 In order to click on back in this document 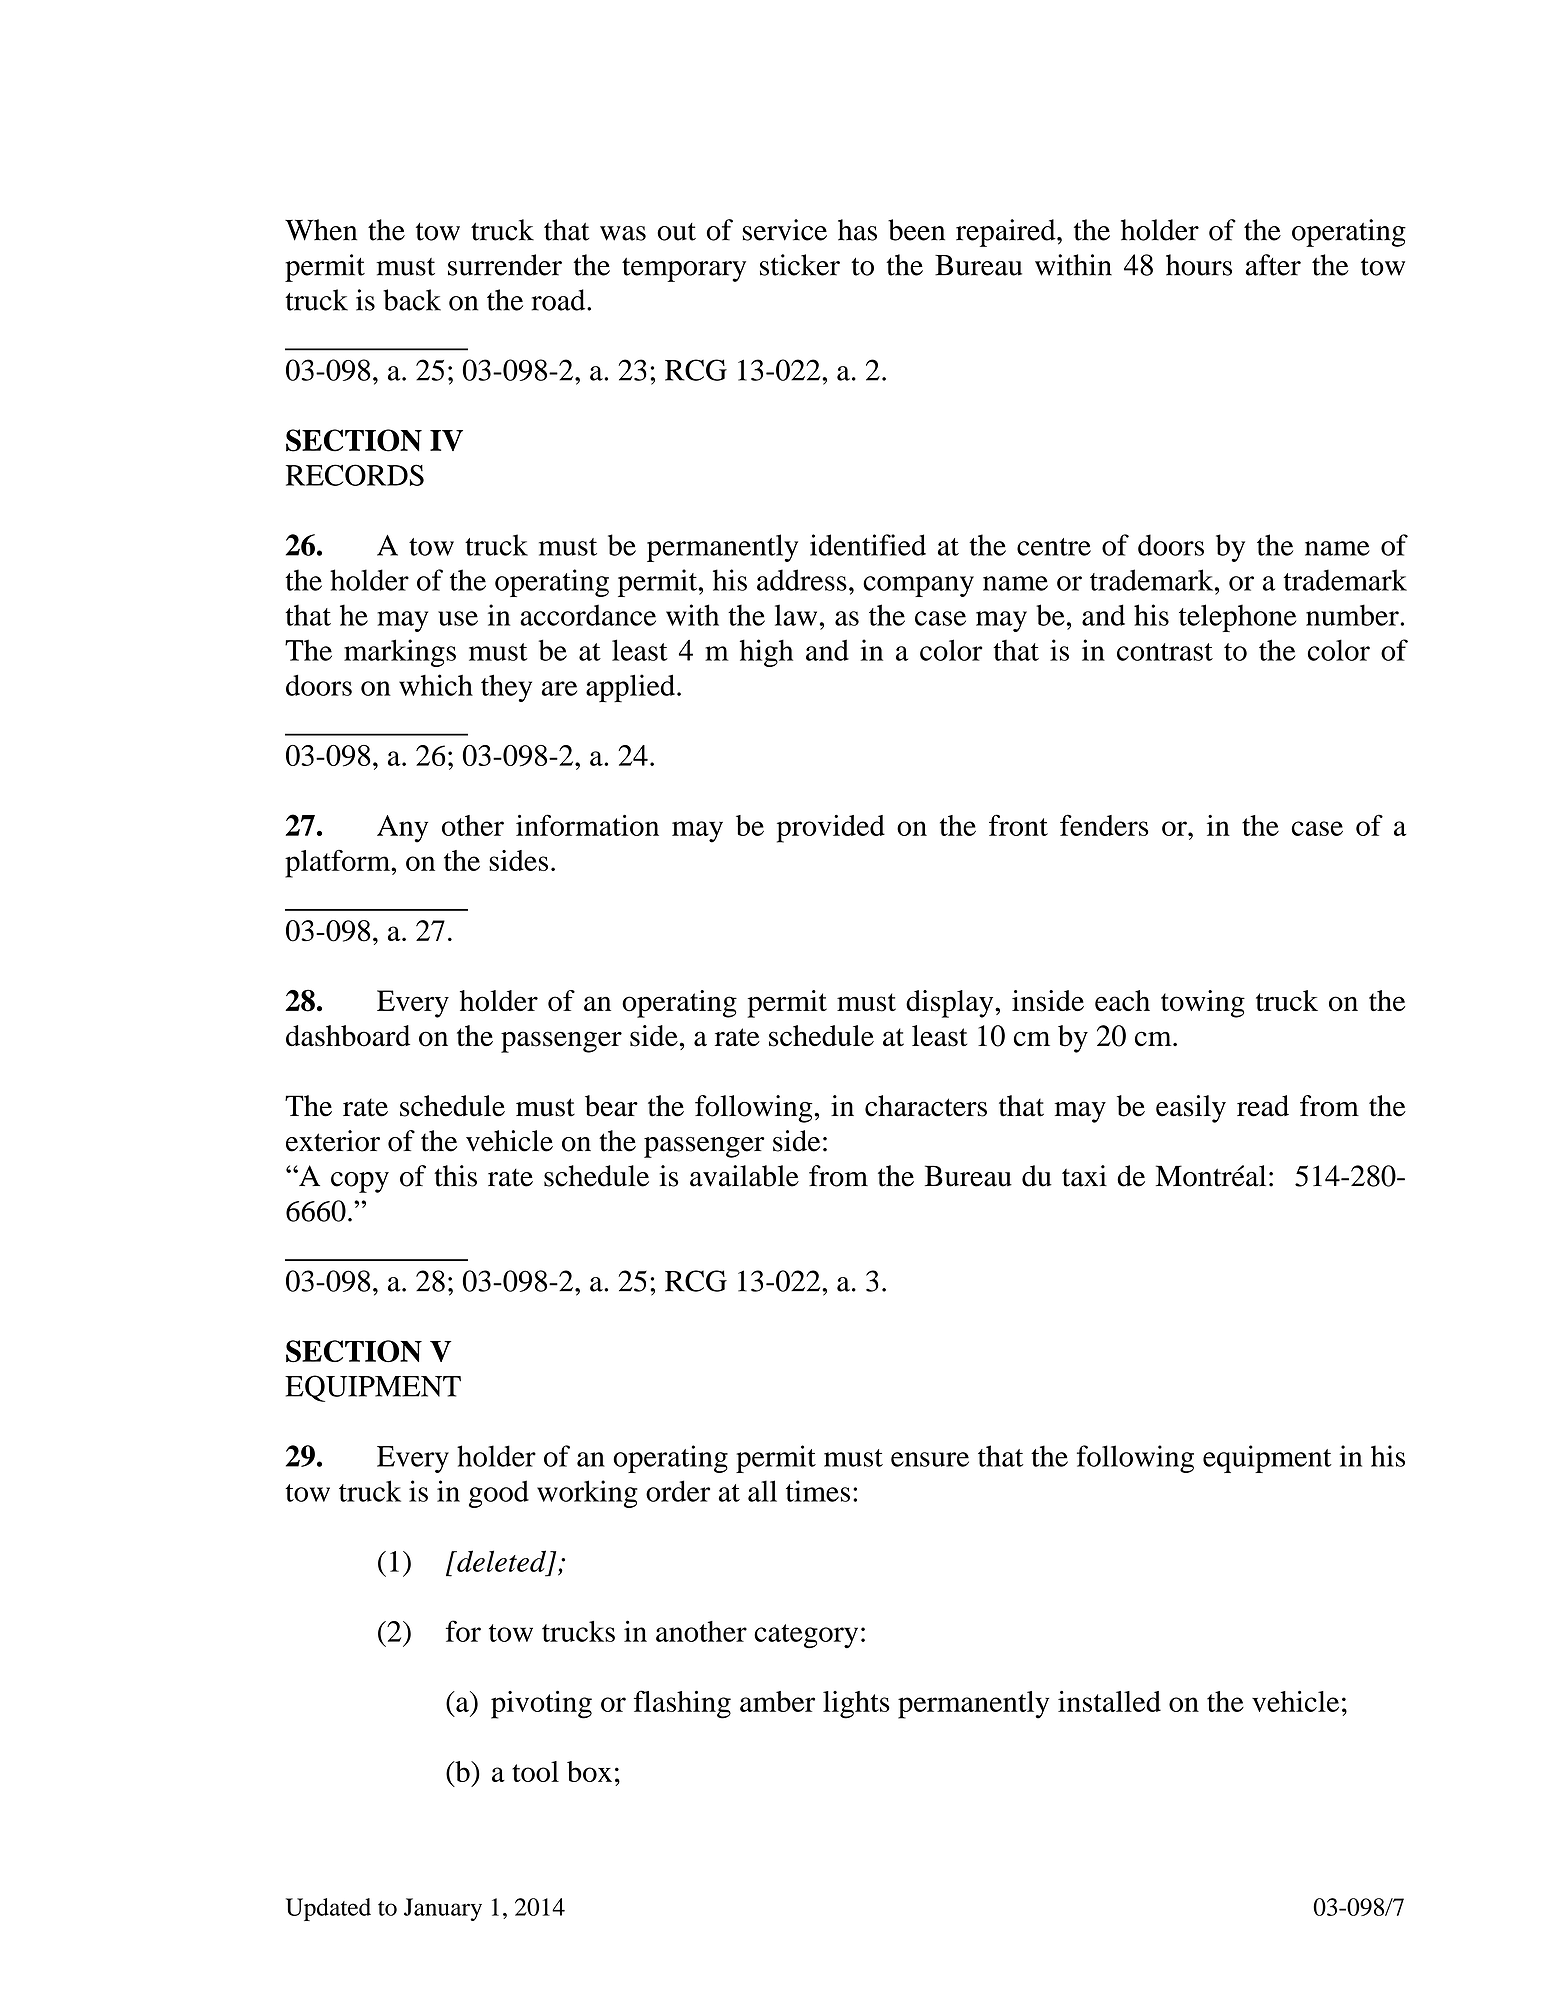, I will do `click(412, 300)`.
